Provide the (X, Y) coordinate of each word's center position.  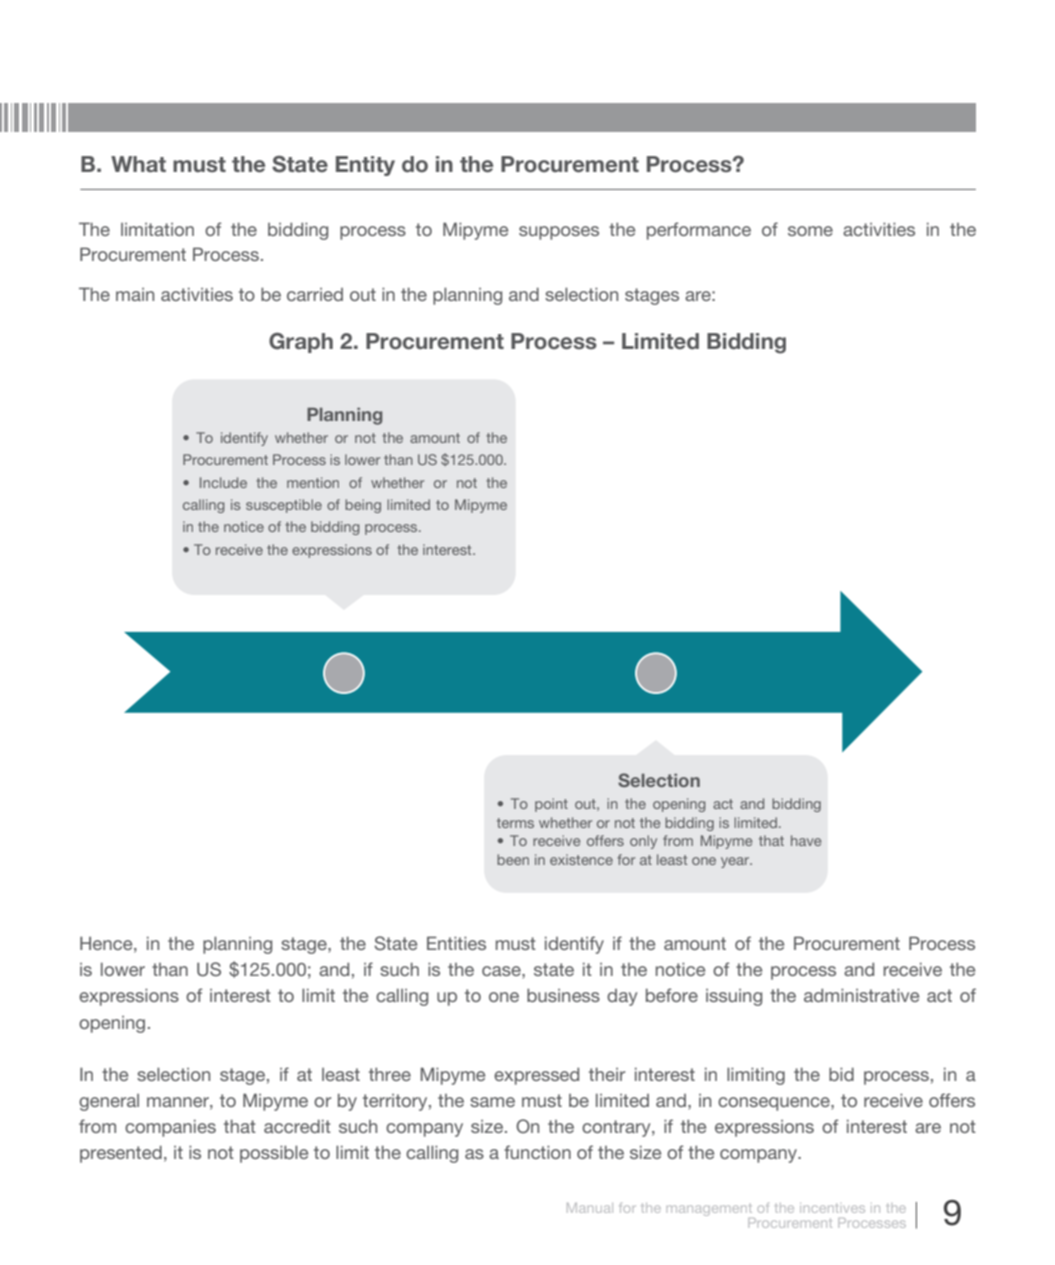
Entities (456, 943)
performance (699, 231)
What (138, 164)
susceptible (284, 506)
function (537, 1152)
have (806, 840)
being (363, 506)
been (513, 859)
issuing (734, 997)
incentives (832, 1208)
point (551, 805)
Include (223, 482)
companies (170, 1128)
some (810, 231)
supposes (559, 233)
